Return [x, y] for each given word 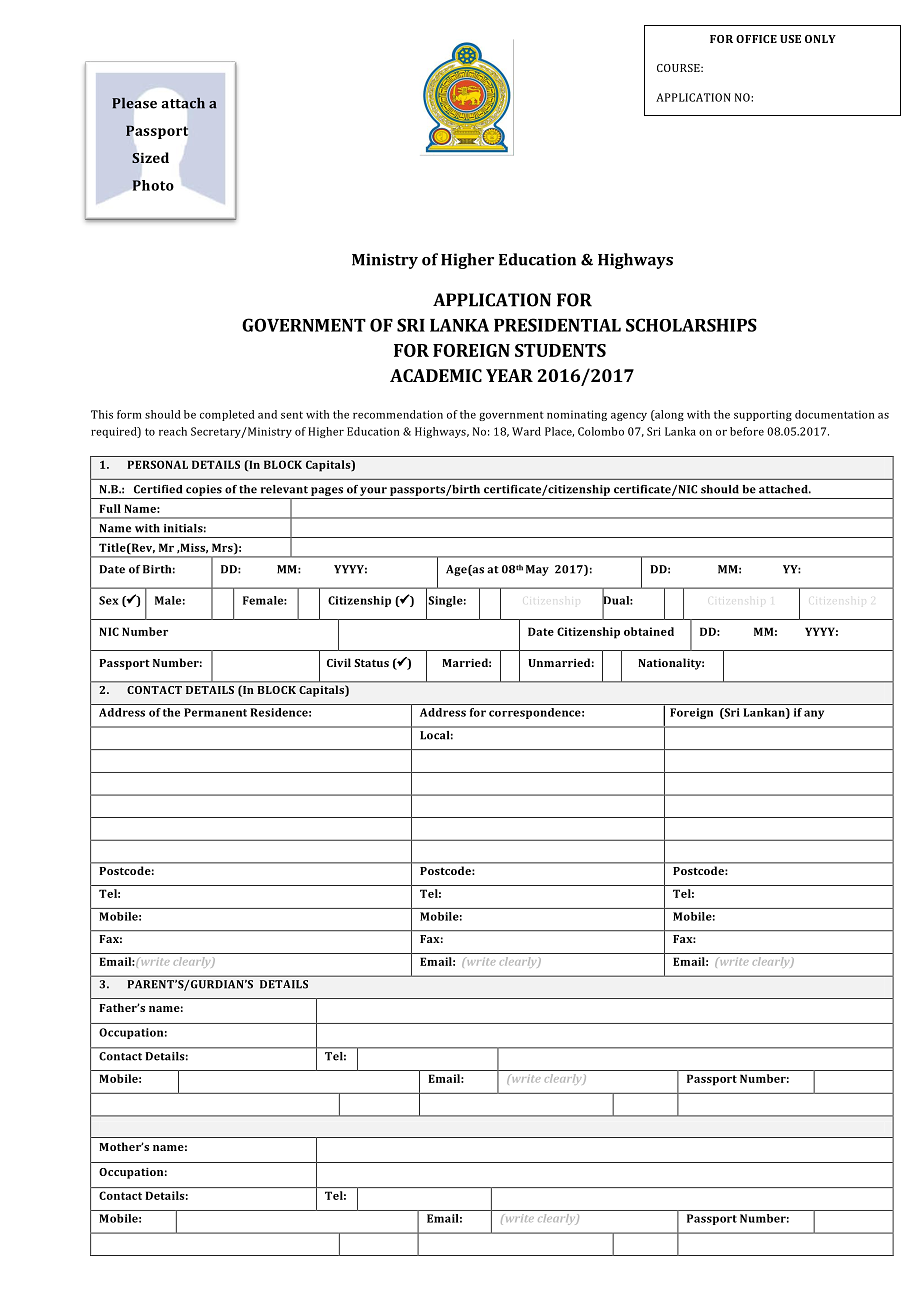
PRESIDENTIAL [557, 325]
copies [204, 490]
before [747, 431]
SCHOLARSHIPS [691, 325]
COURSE [679, 68]
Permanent [215, 712]
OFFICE [756, 39]
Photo [153, 185]
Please [134, 103]
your [373, 491]
